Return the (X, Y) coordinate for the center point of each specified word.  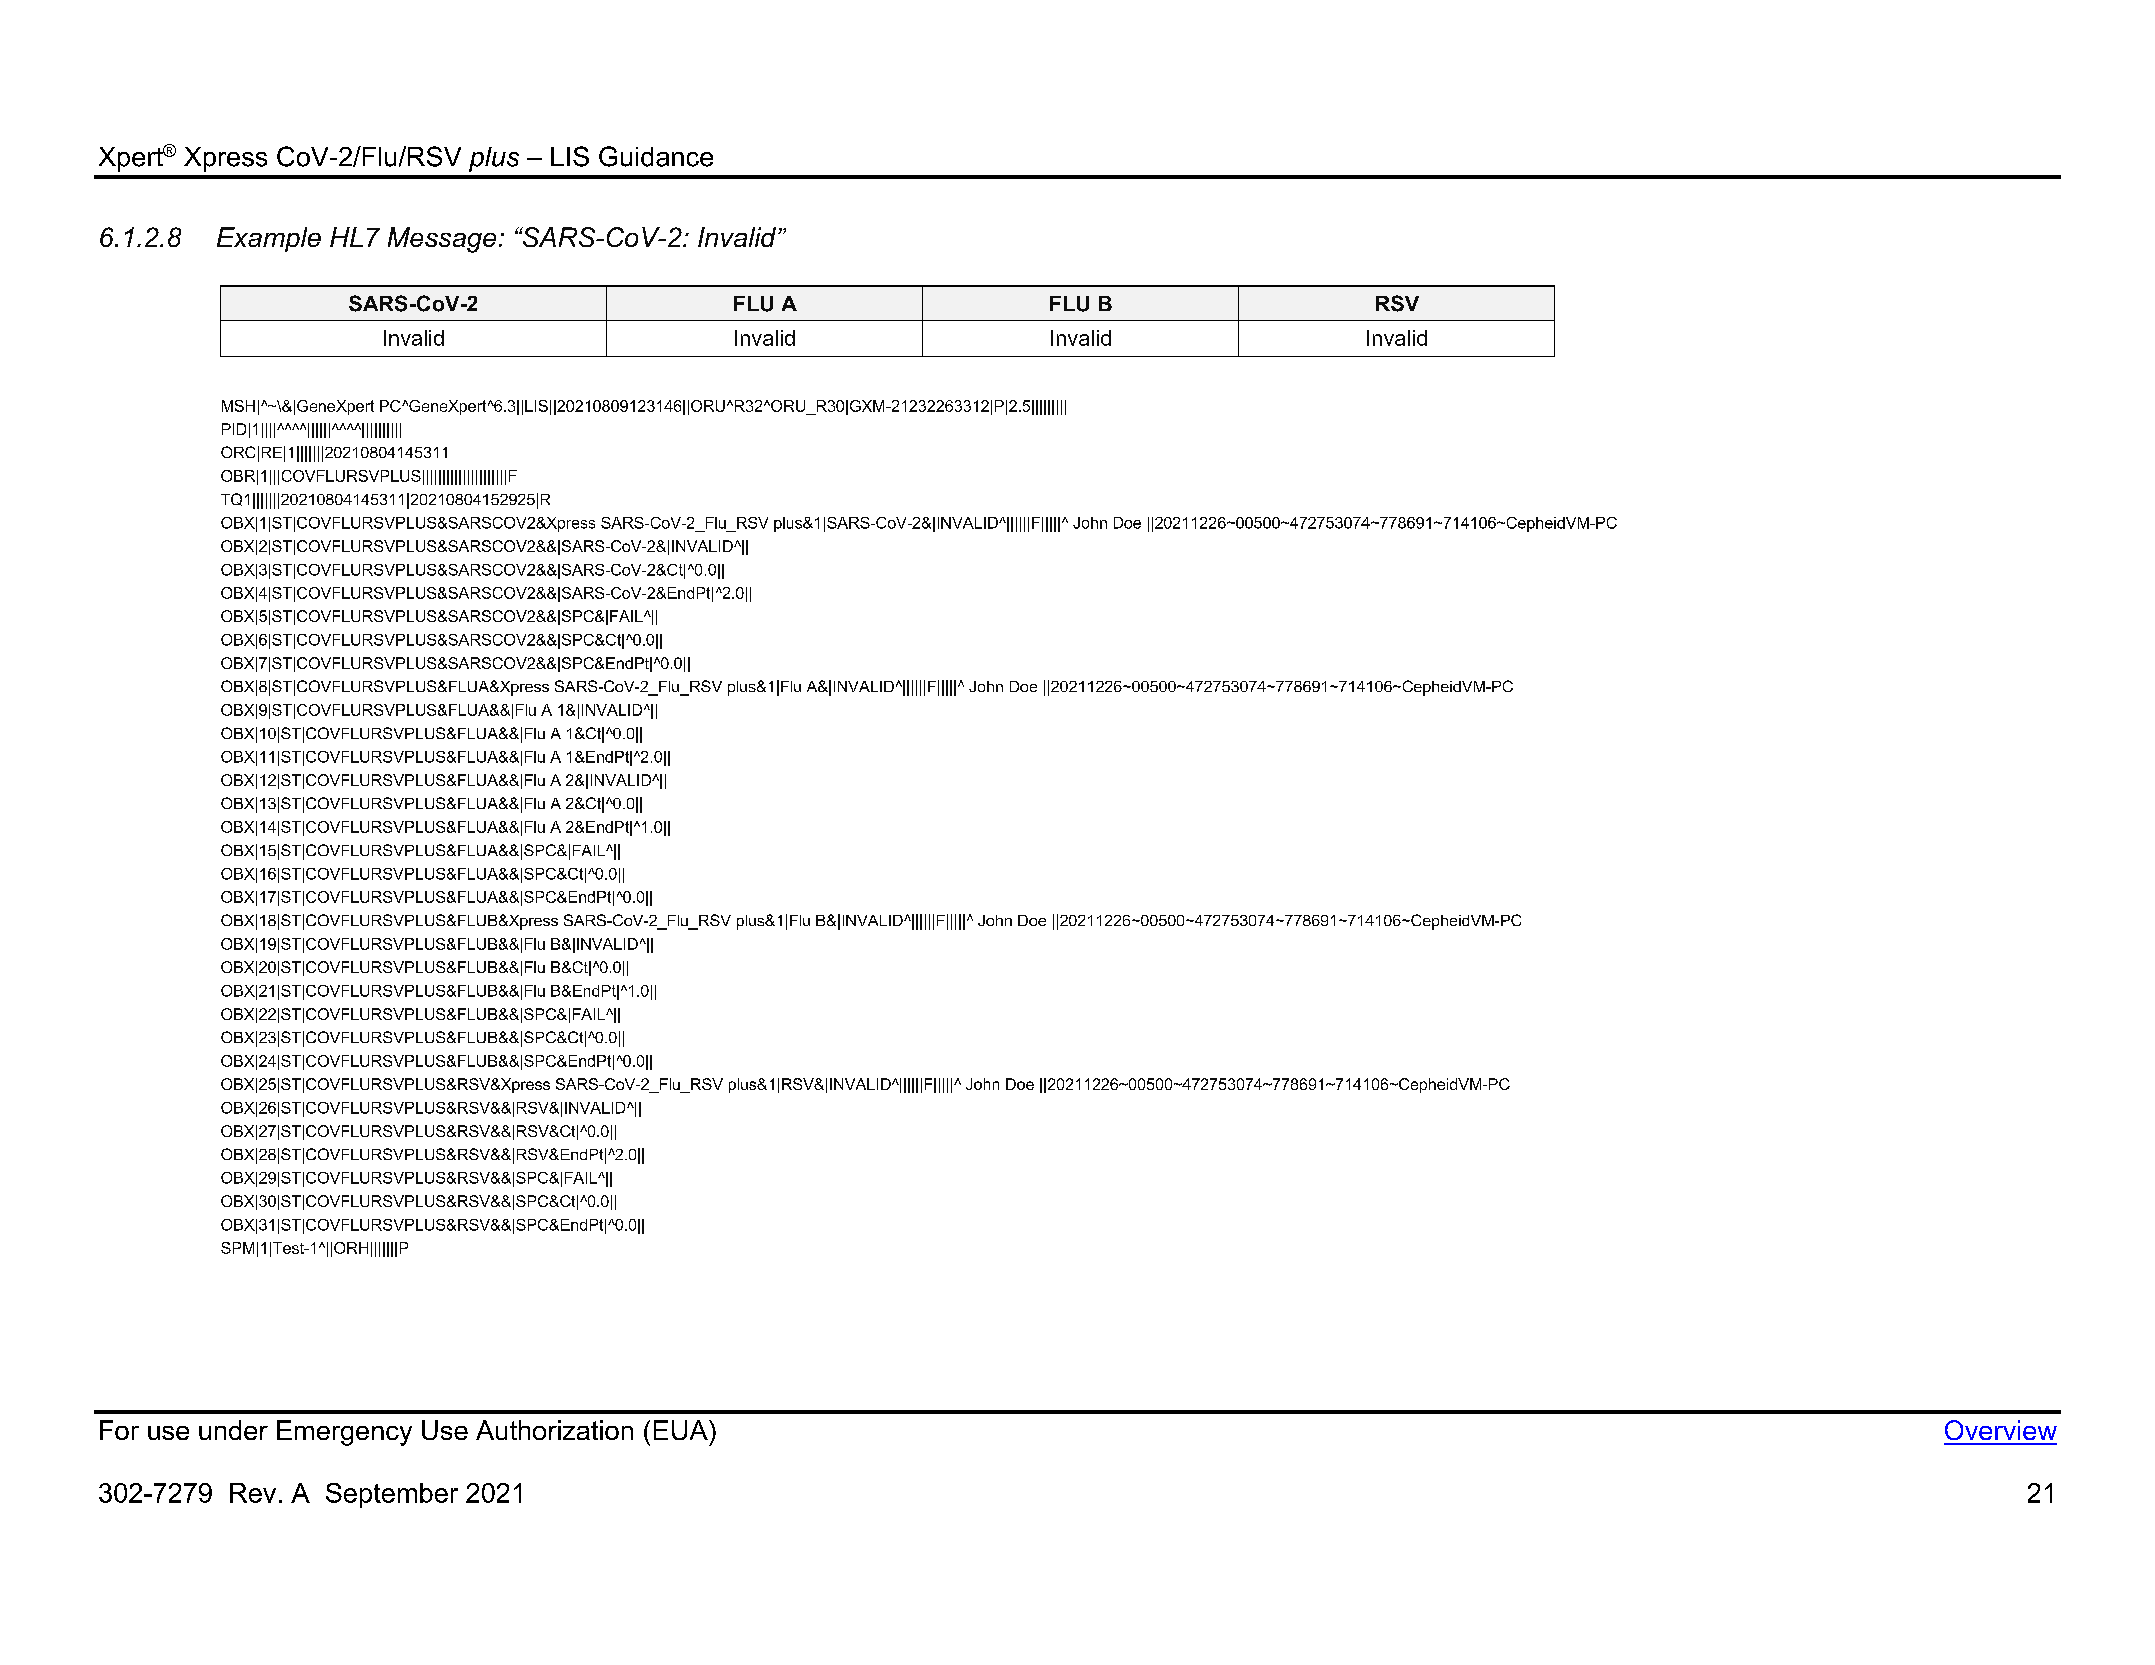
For (119, 1430)
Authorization (554, 1430)
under (233, 1430)
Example (269, 239)
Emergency (344, 1433)
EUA (682, 1430)
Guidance (656, 156)
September (392, 1495)
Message (442, 240)
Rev (253, 1493)
